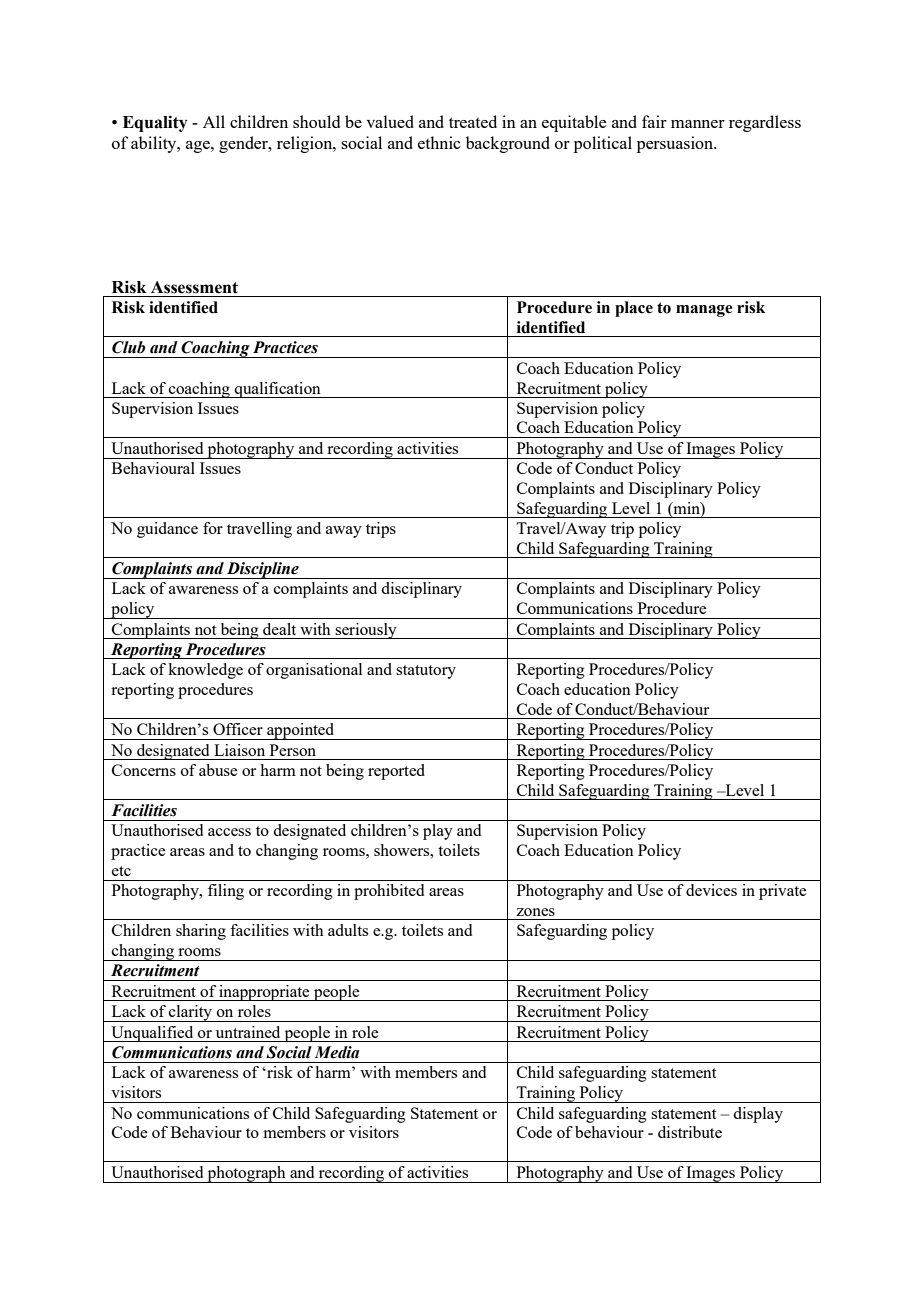  I want to click on persuasion, so click(676, 144).
